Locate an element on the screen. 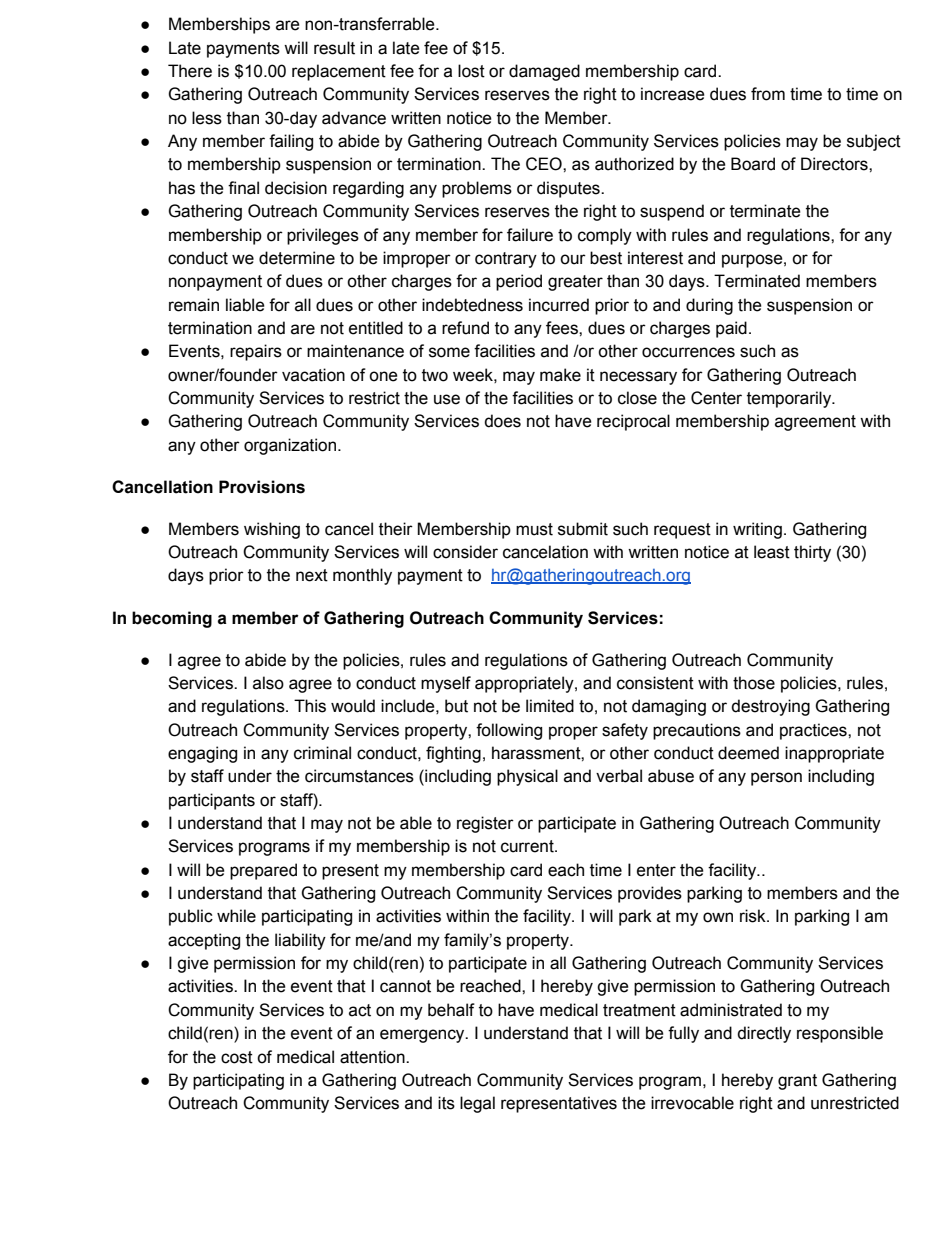 This screenshot has width=952, height=1233. from is located at coordinates (768, 94).
